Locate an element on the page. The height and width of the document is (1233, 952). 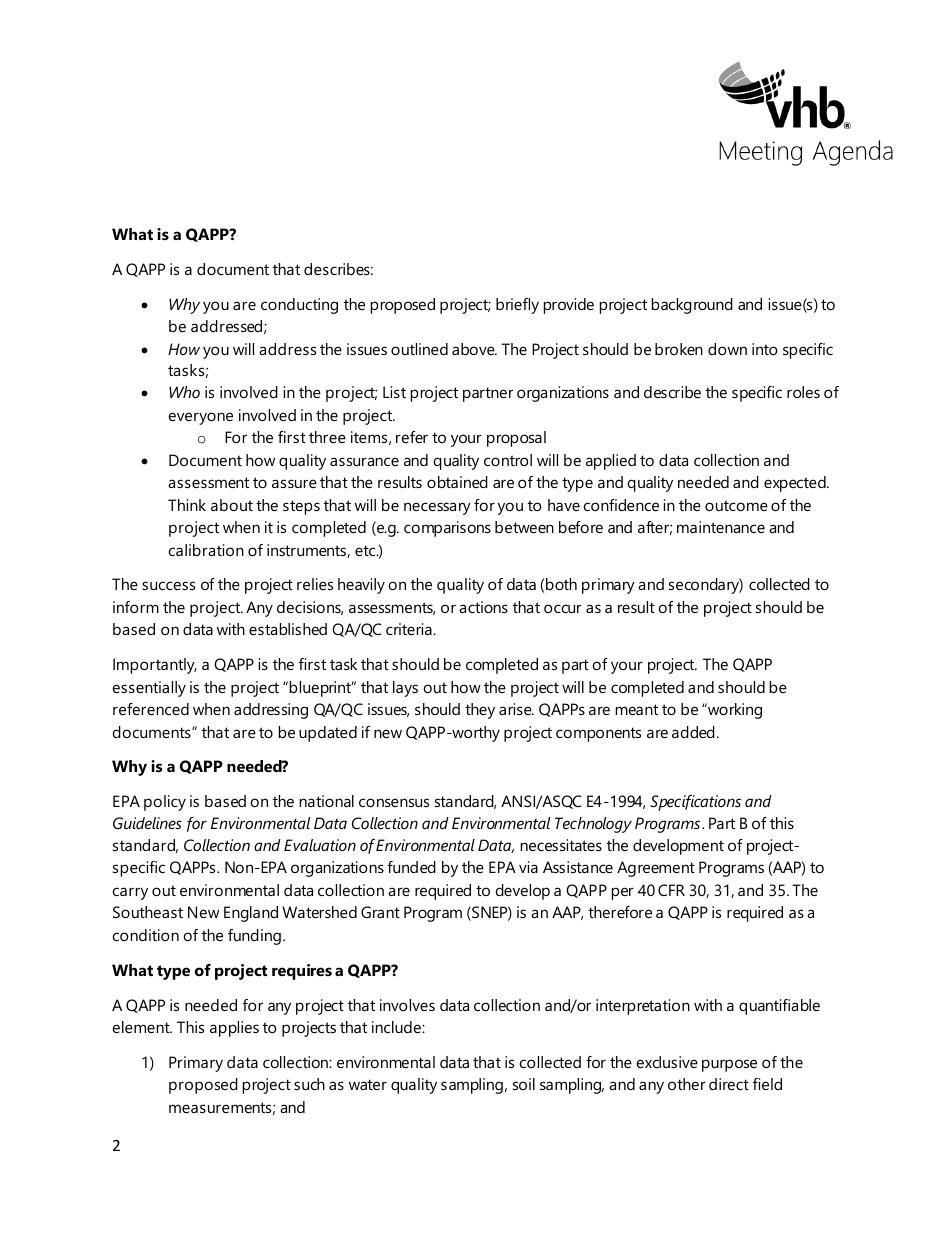
England is located at coordinates (251, 914).
